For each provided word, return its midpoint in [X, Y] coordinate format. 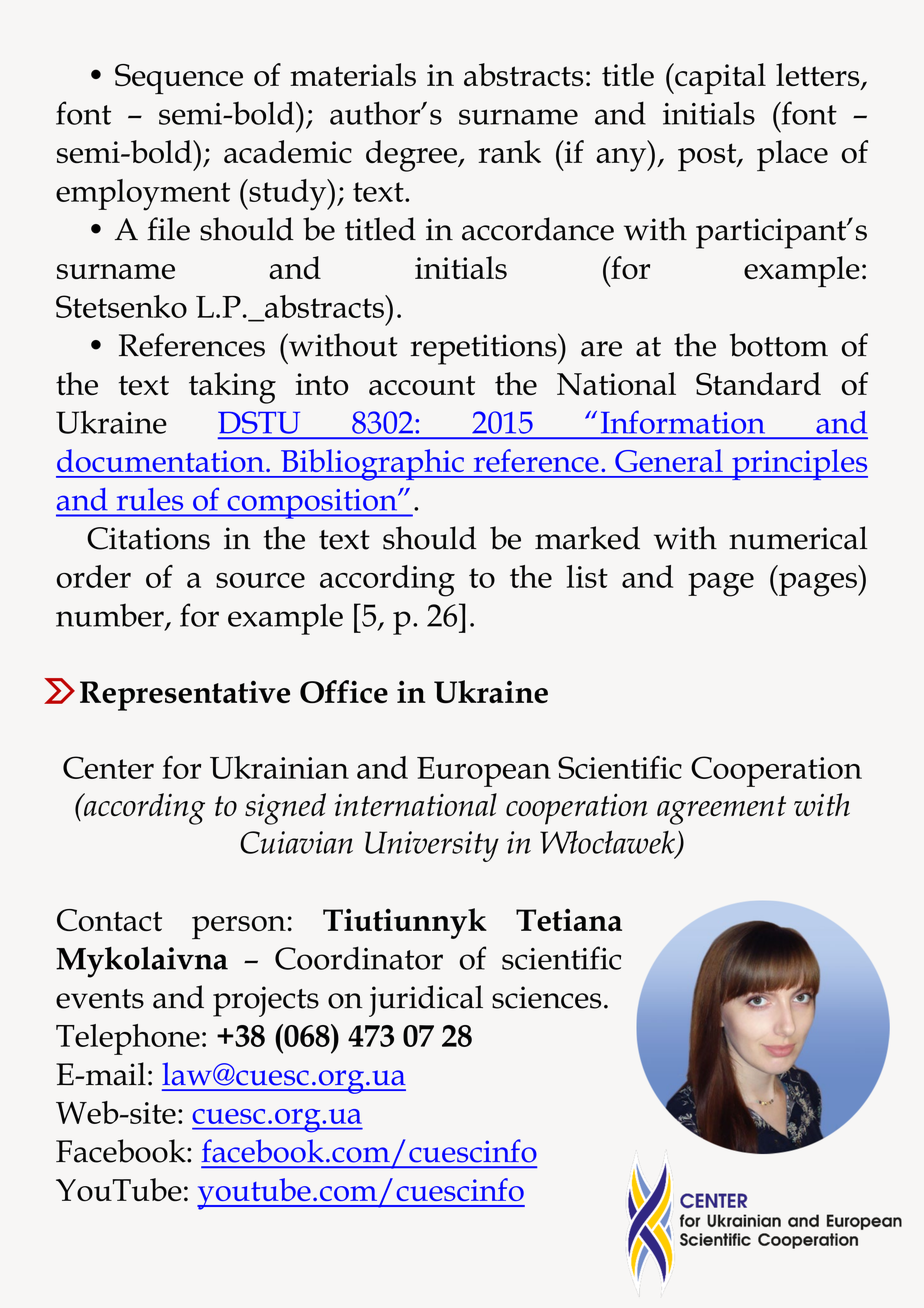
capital [719, 79]
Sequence [179, 79]
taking [232, 388]
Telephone [128, 1039]
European [484, 772]
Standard [758, 383]
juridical [426, 1001]
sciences [546, 997]
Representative [185, 695]
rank [509, 151]
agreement [721, 810]
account [422, 385]
